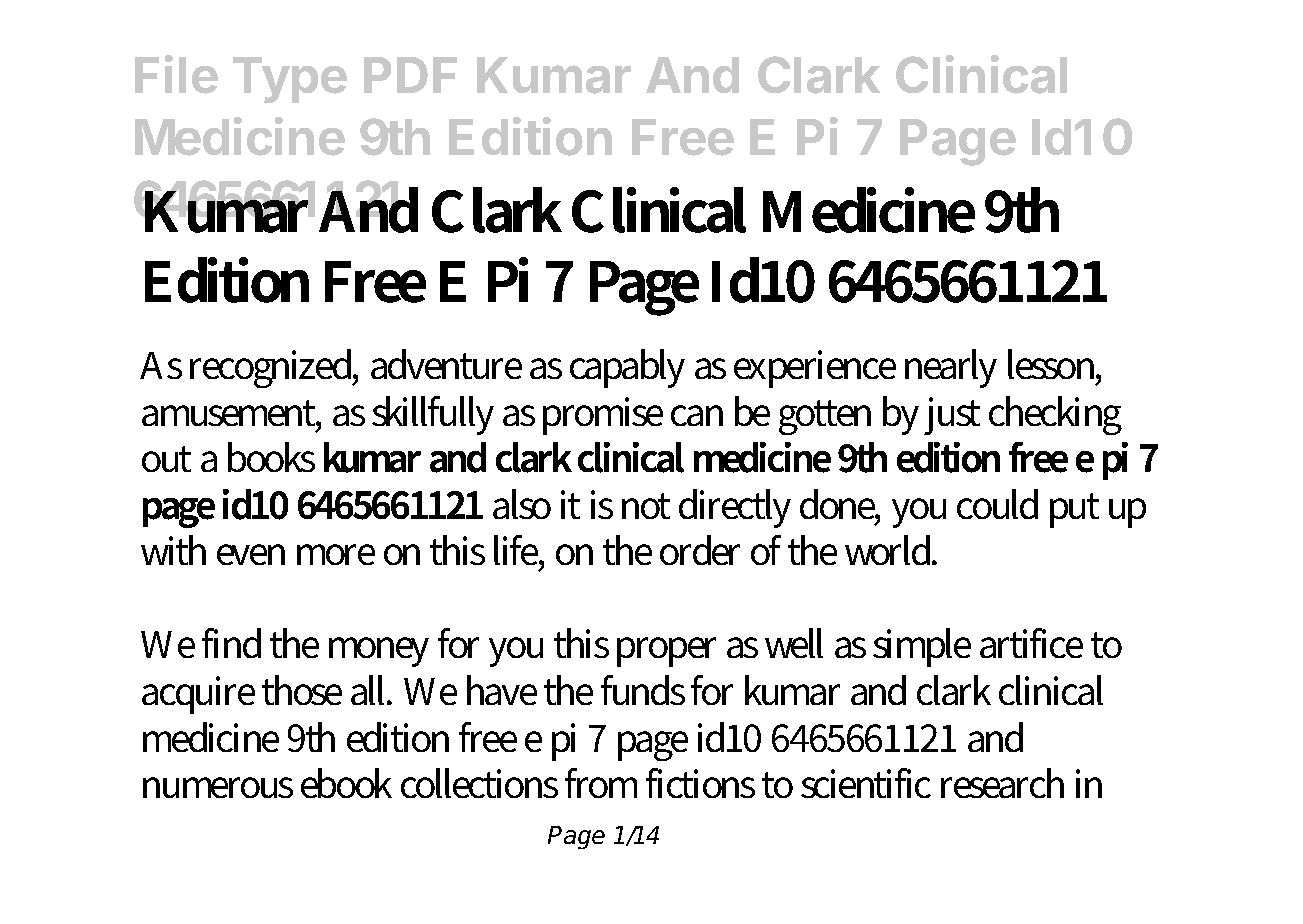 Image resolution: width=1303 pixels, height=924 pixels. I want to click on adventure, so click(446, 364).
